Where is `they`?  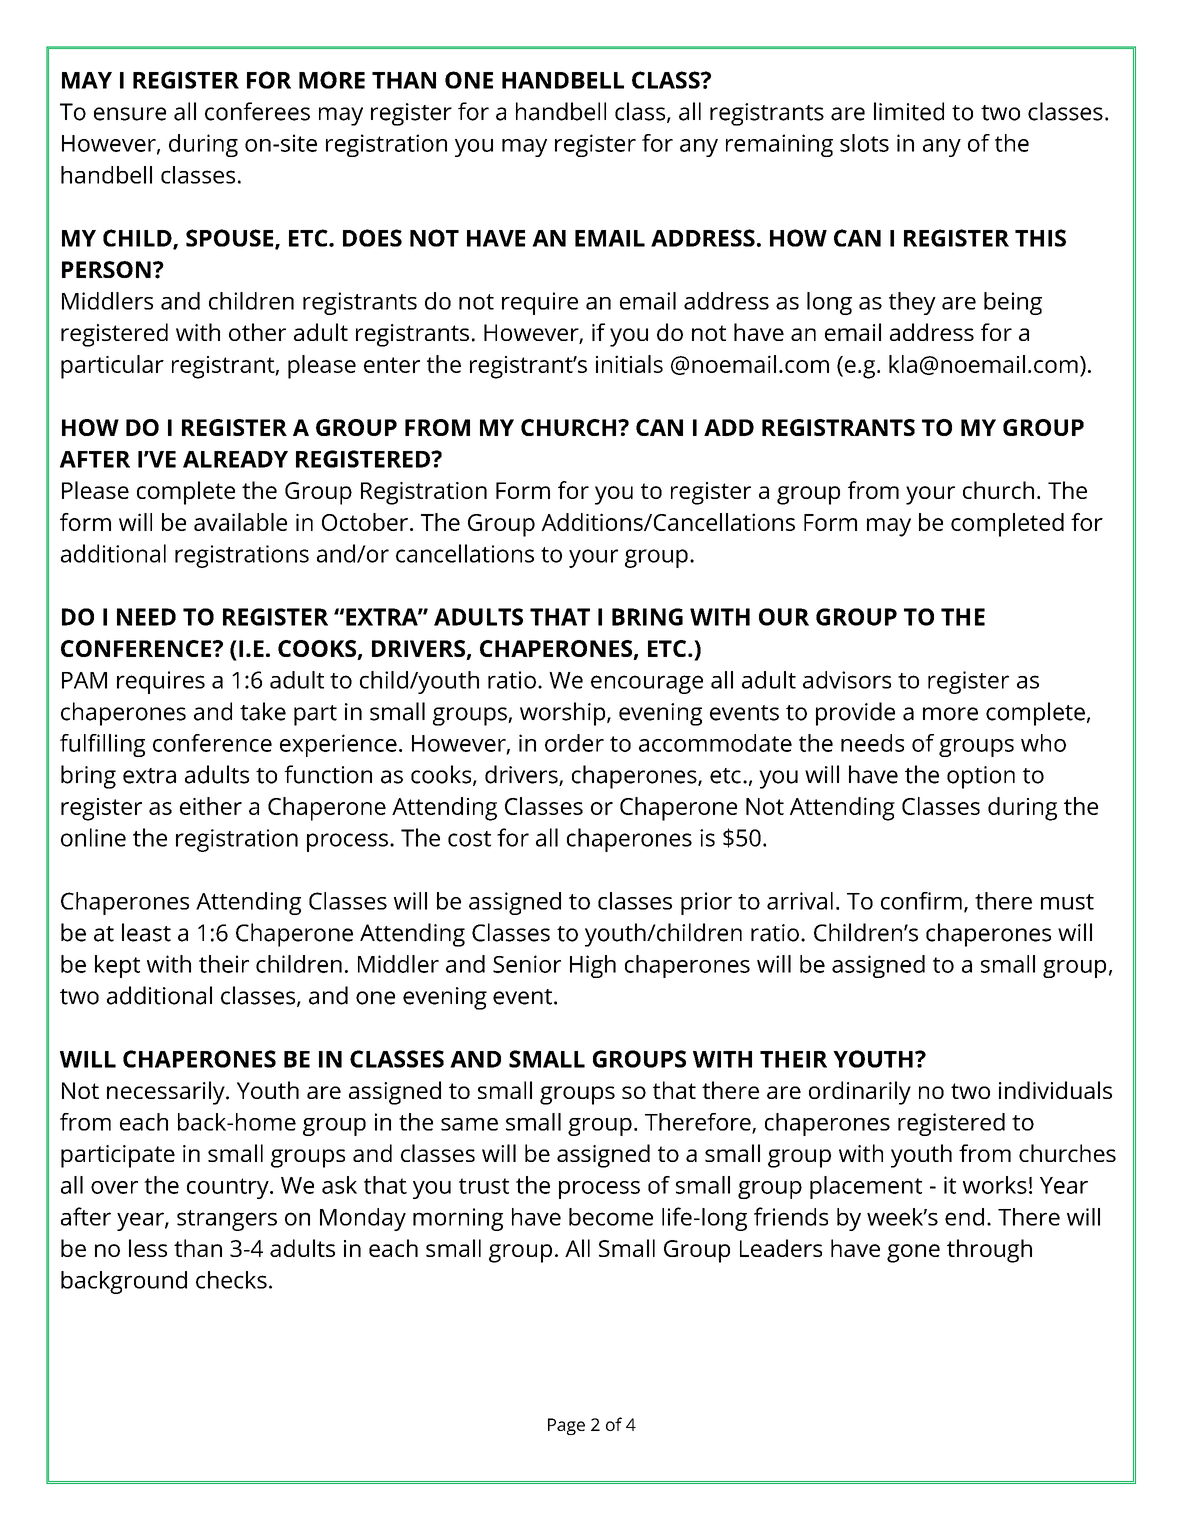 they is located at coordinates (912, 303).
